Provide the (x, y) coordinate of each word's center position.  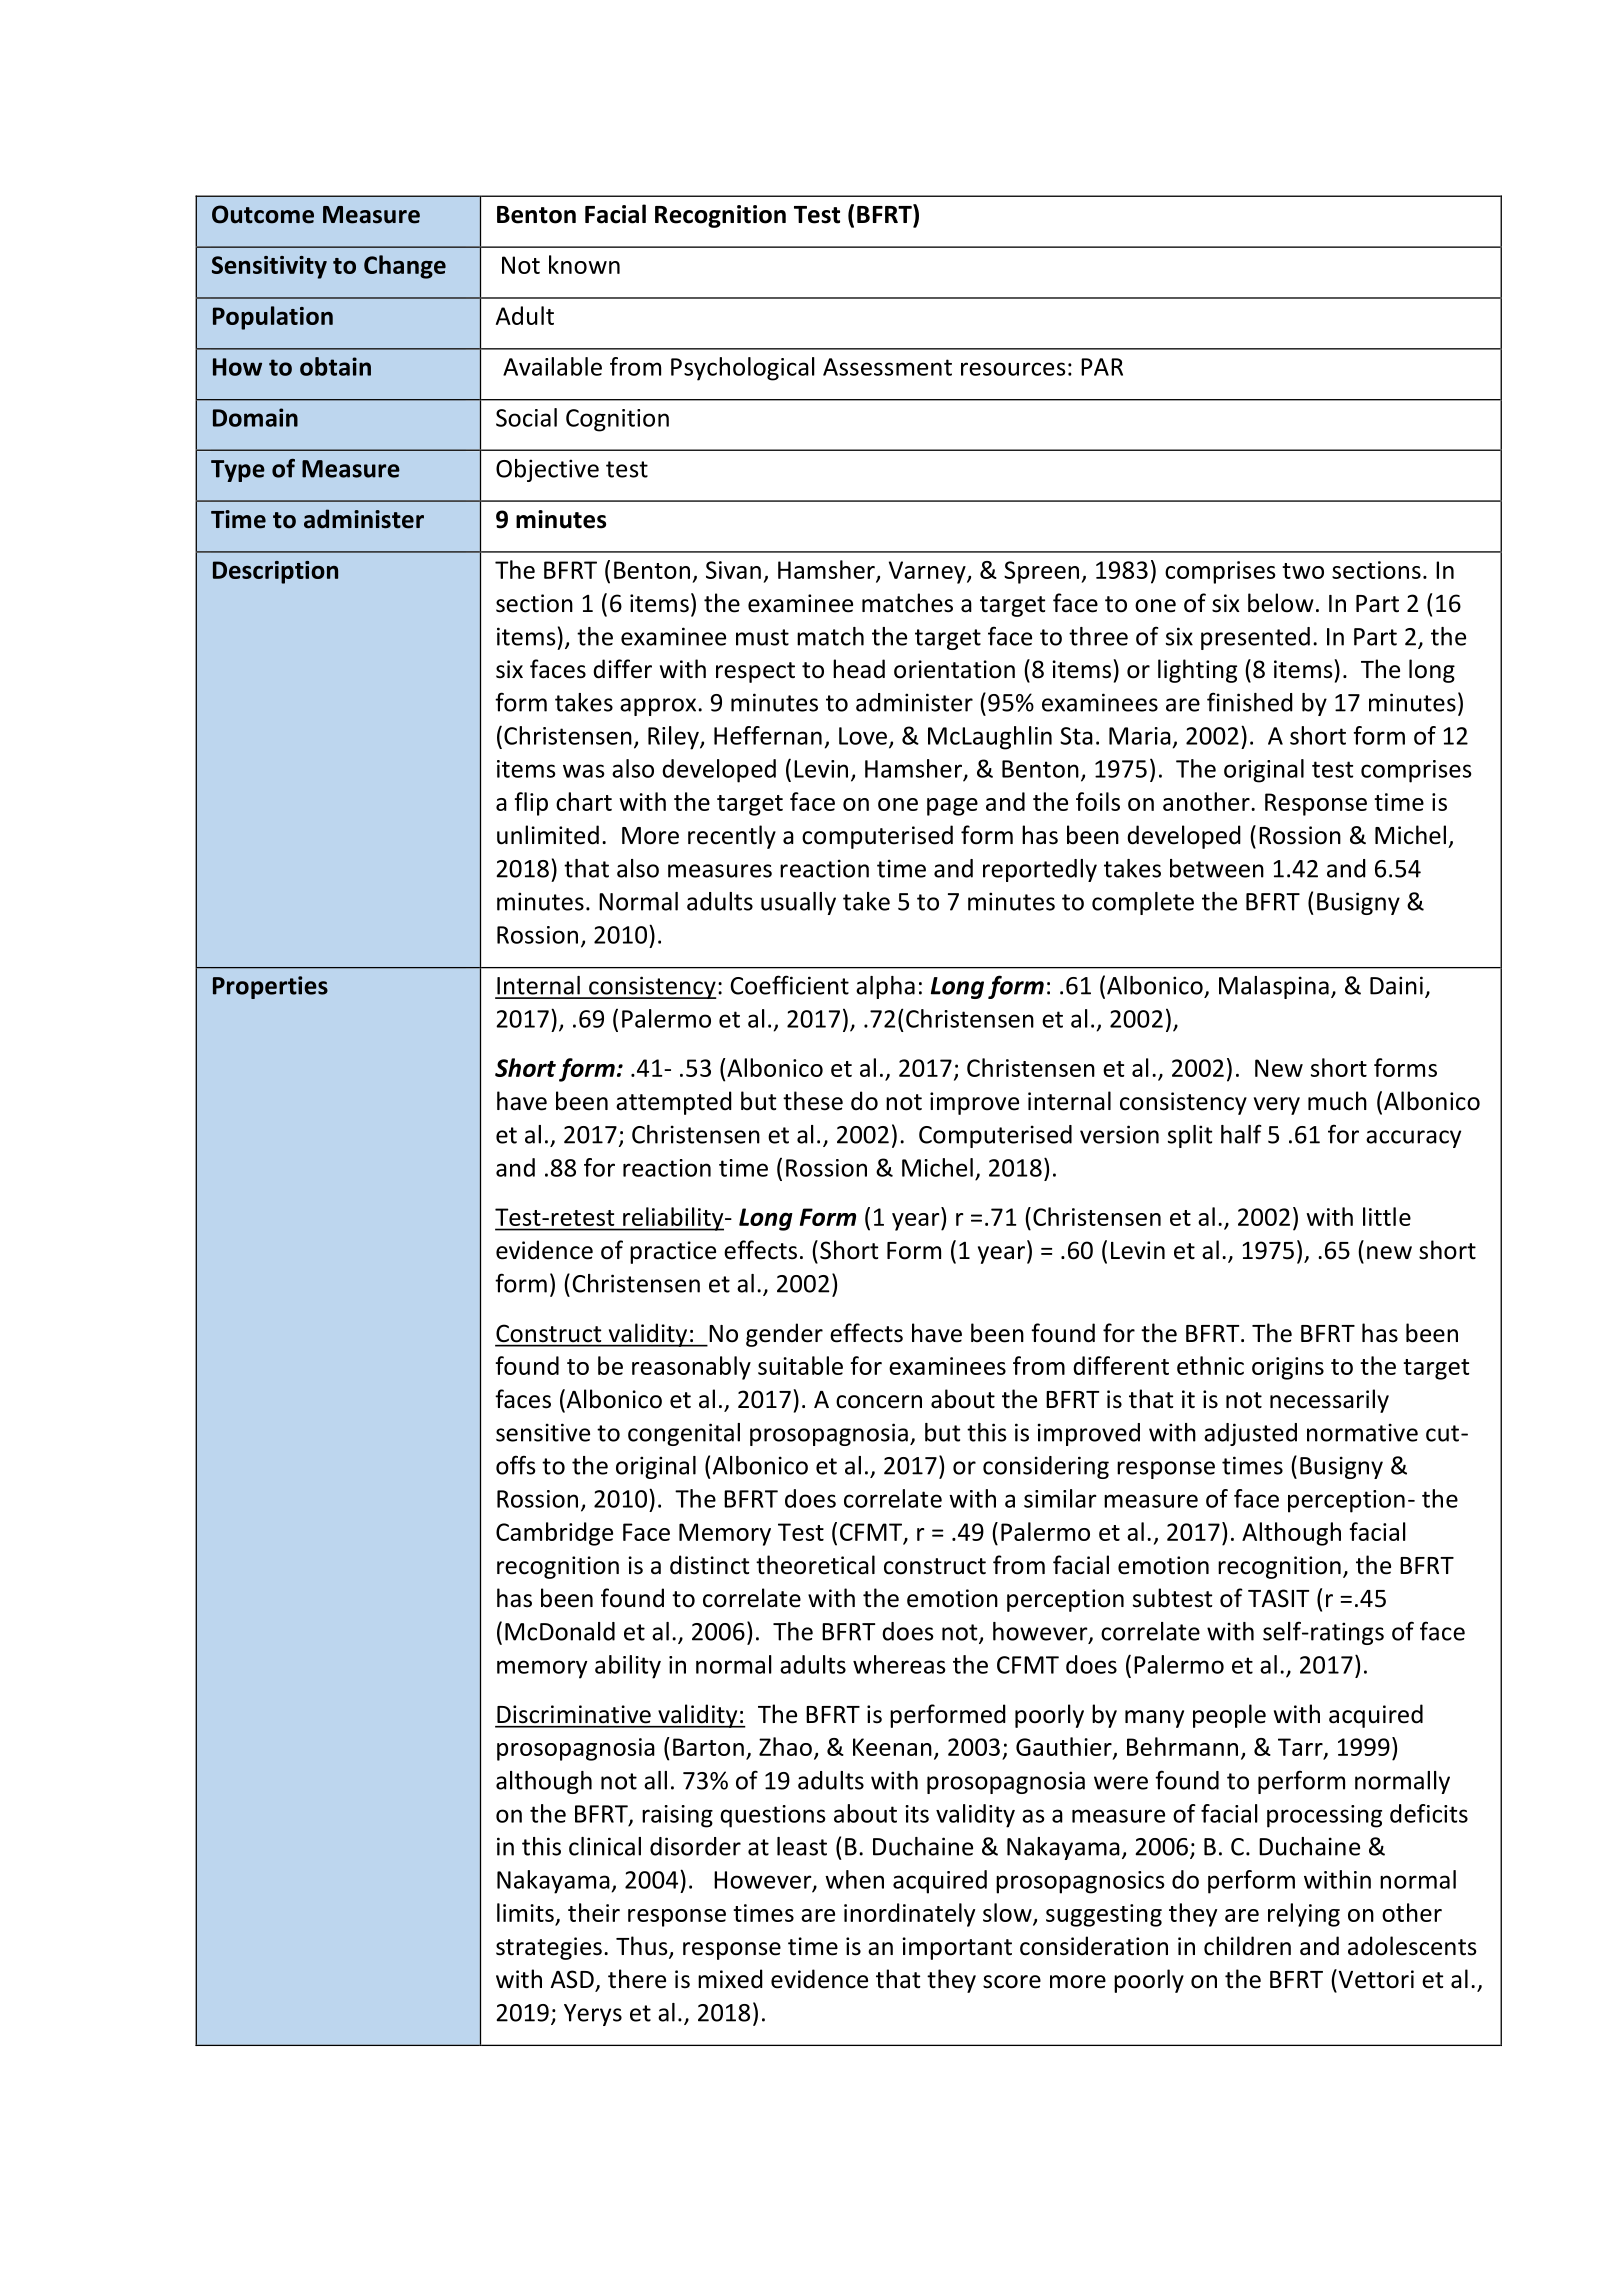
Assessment (887, 367)
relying (1304, 1915)
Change (405, 267)
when (854, 1879)
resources (1013, 369)
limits (526, 1914)
